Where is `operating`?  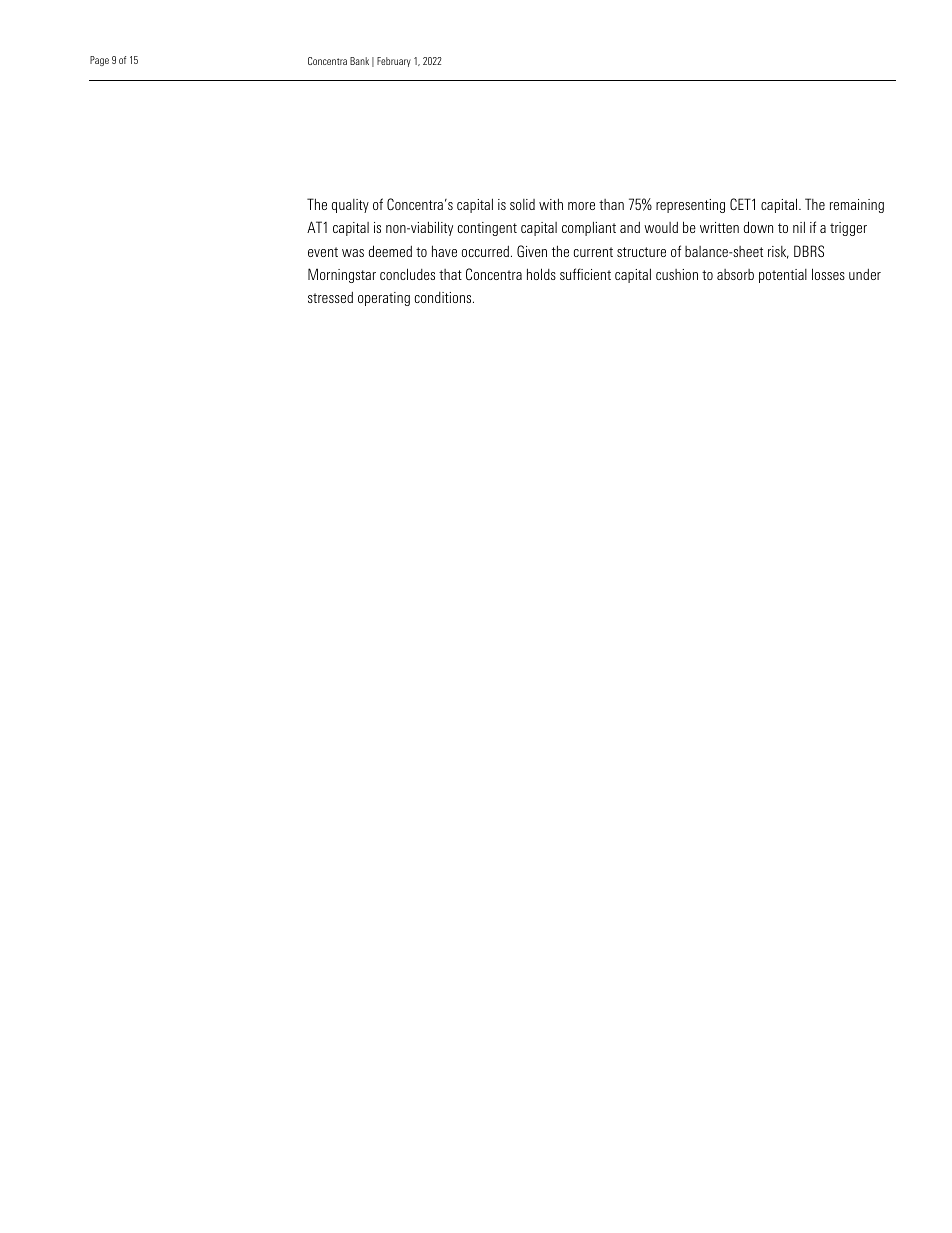
operating is located at coordinates (384, 299).
